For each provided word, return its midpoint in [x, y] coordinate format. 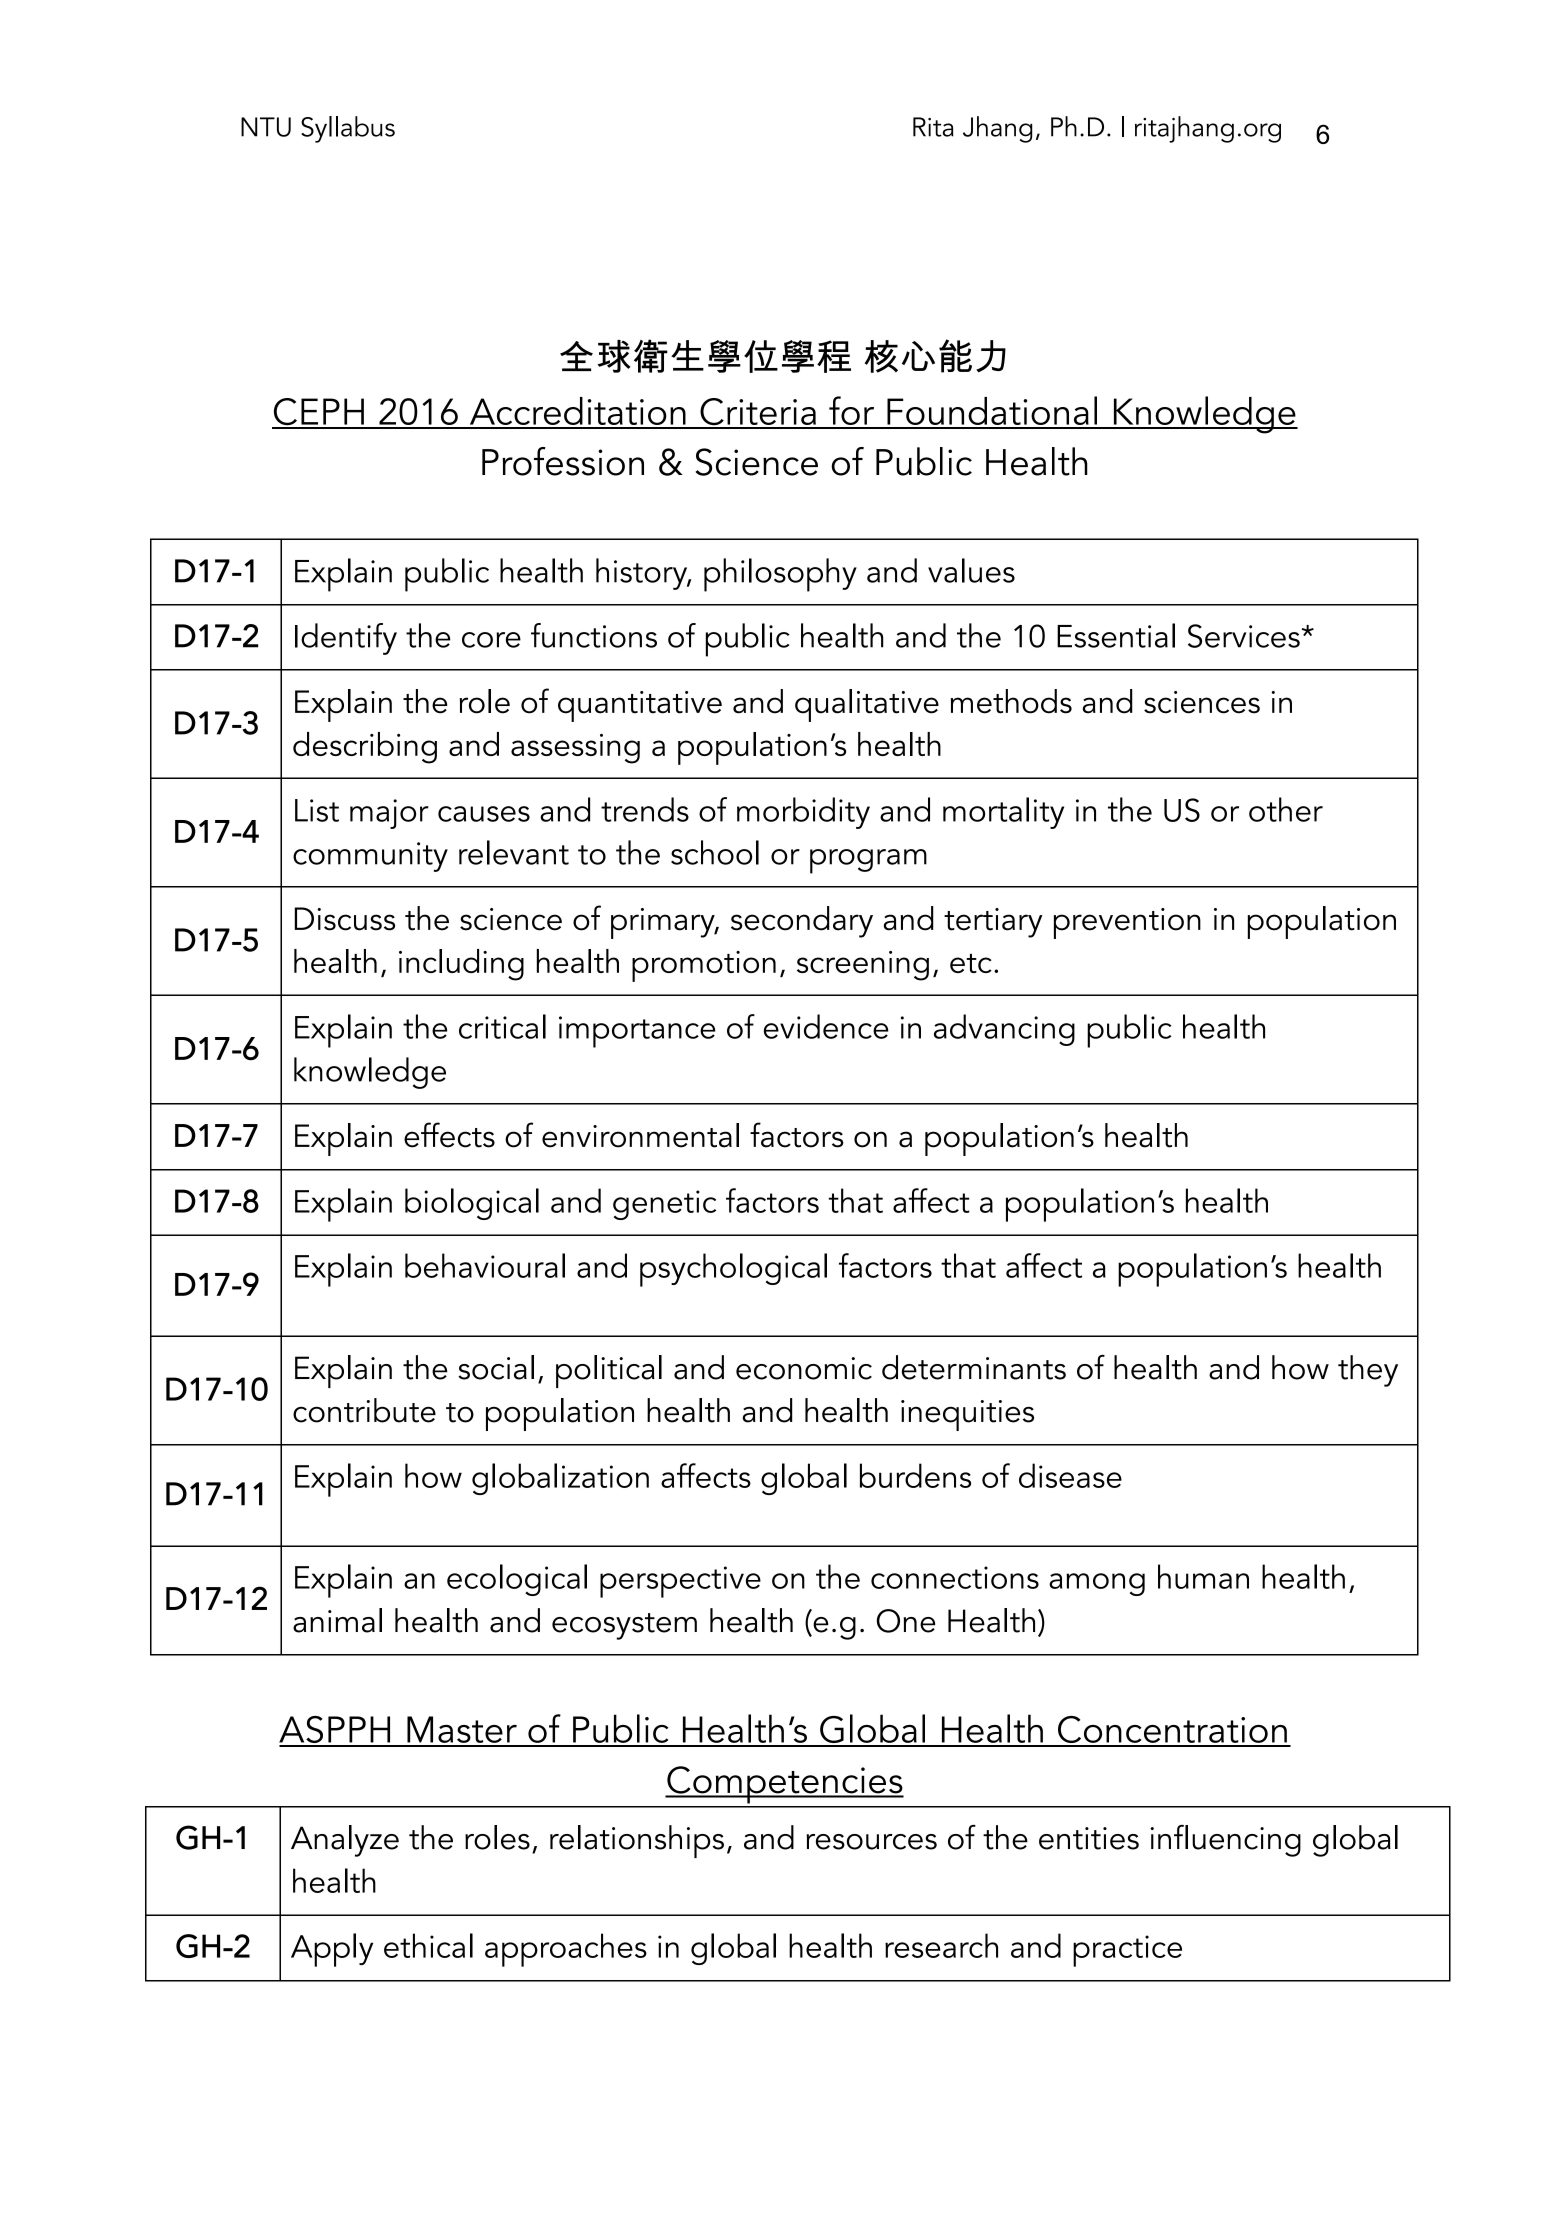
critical [502, 1026]
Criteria [758, 413]
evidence [826, 1026]
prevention [1127, 923]
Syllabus [348, 129]
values [971, 570]
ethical [428, 1945]
